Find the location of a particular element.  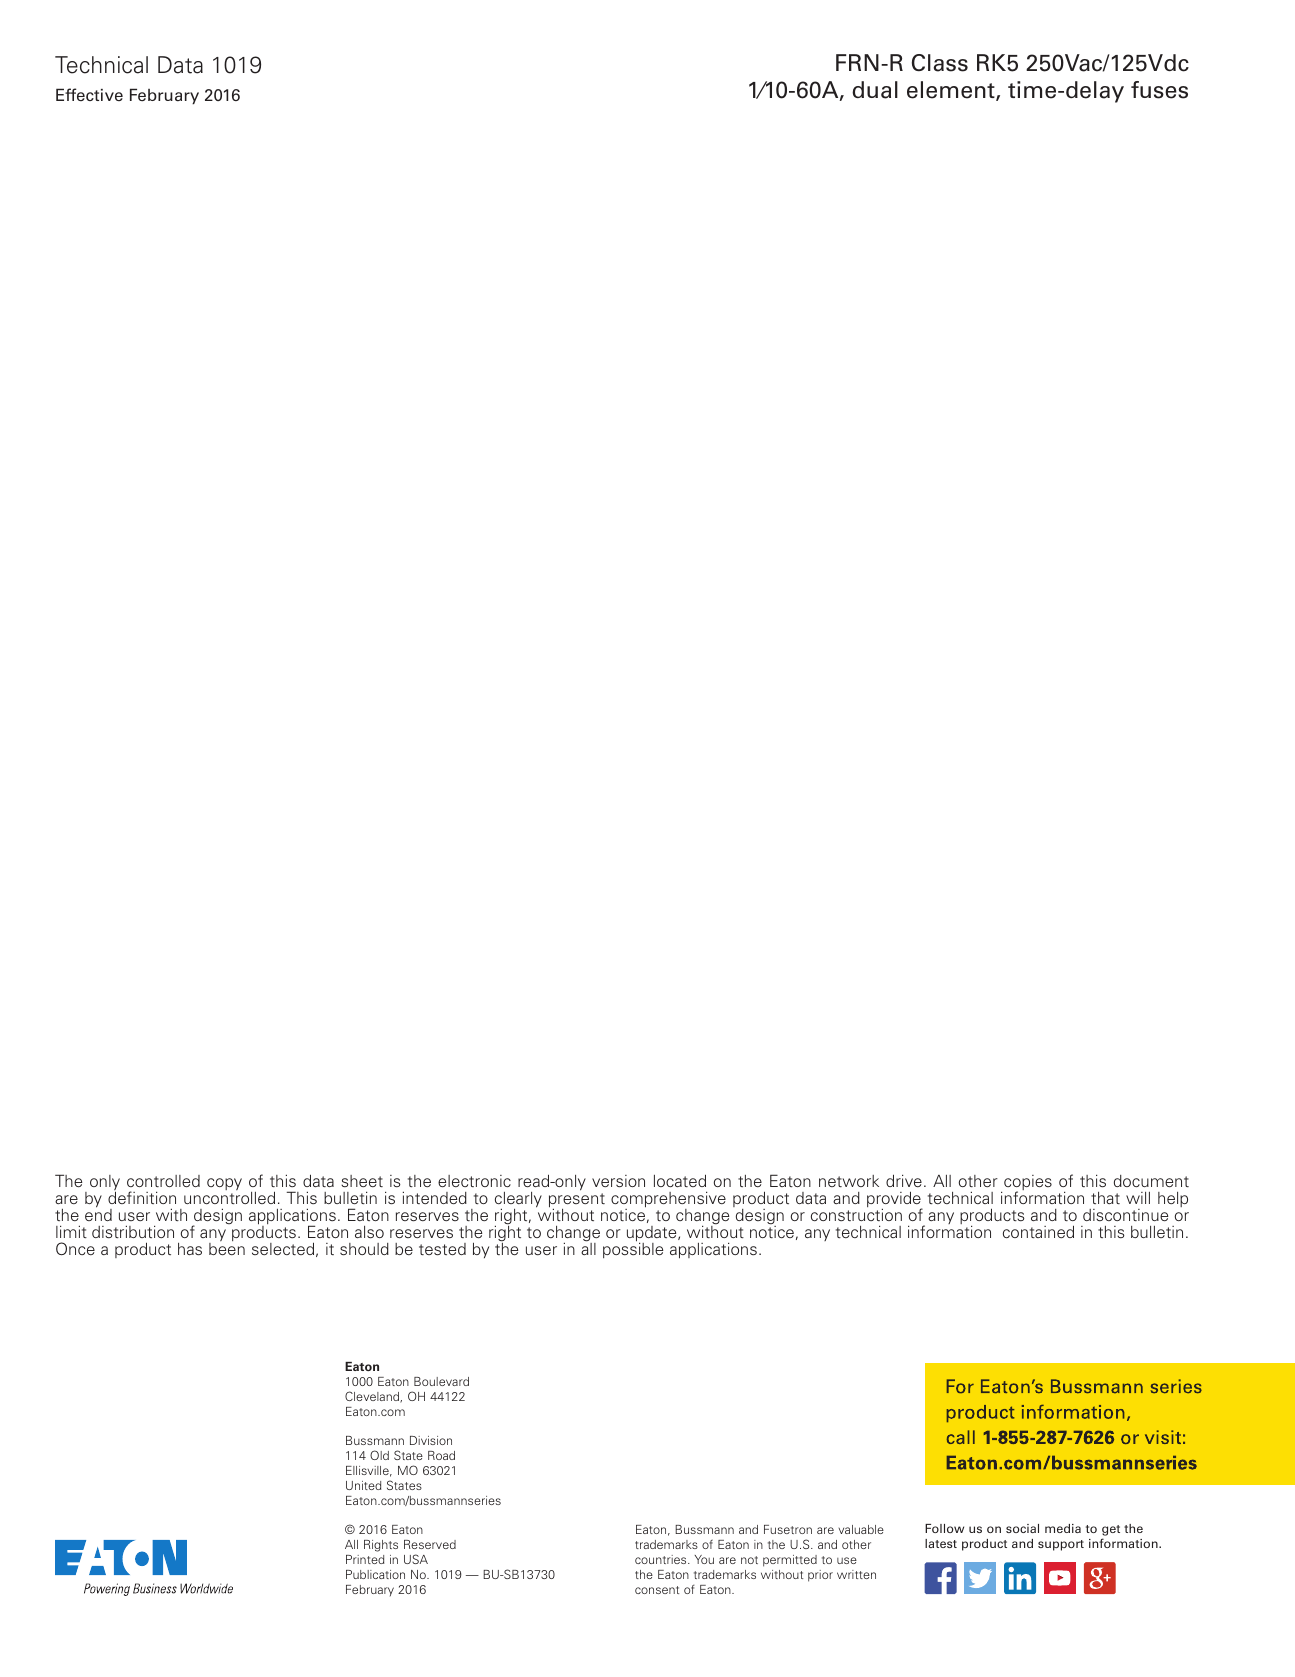

version is located at coordinates (618, 1181).
